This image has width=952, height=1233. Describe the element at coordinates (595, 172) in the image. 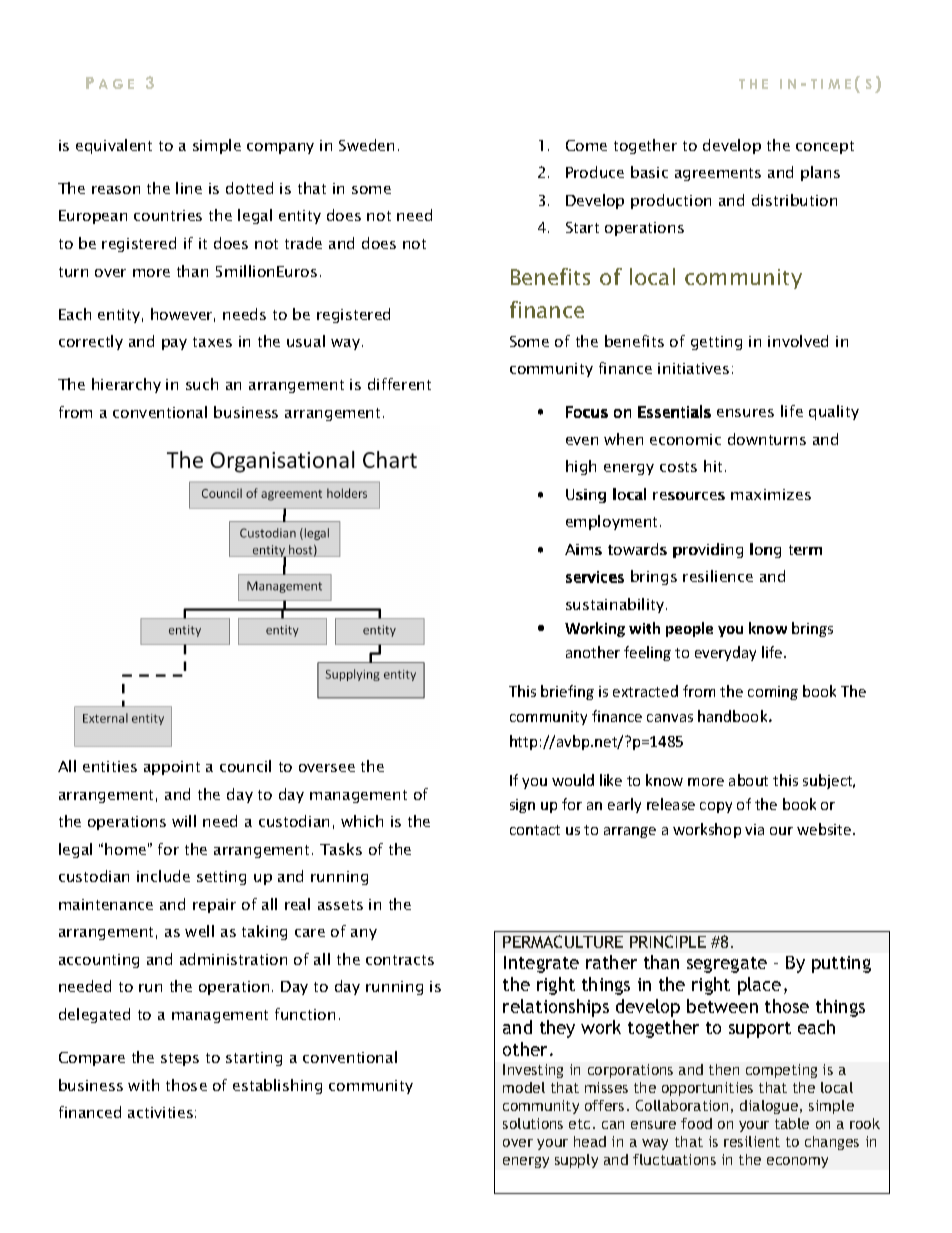

I see `Produce` at that location.
